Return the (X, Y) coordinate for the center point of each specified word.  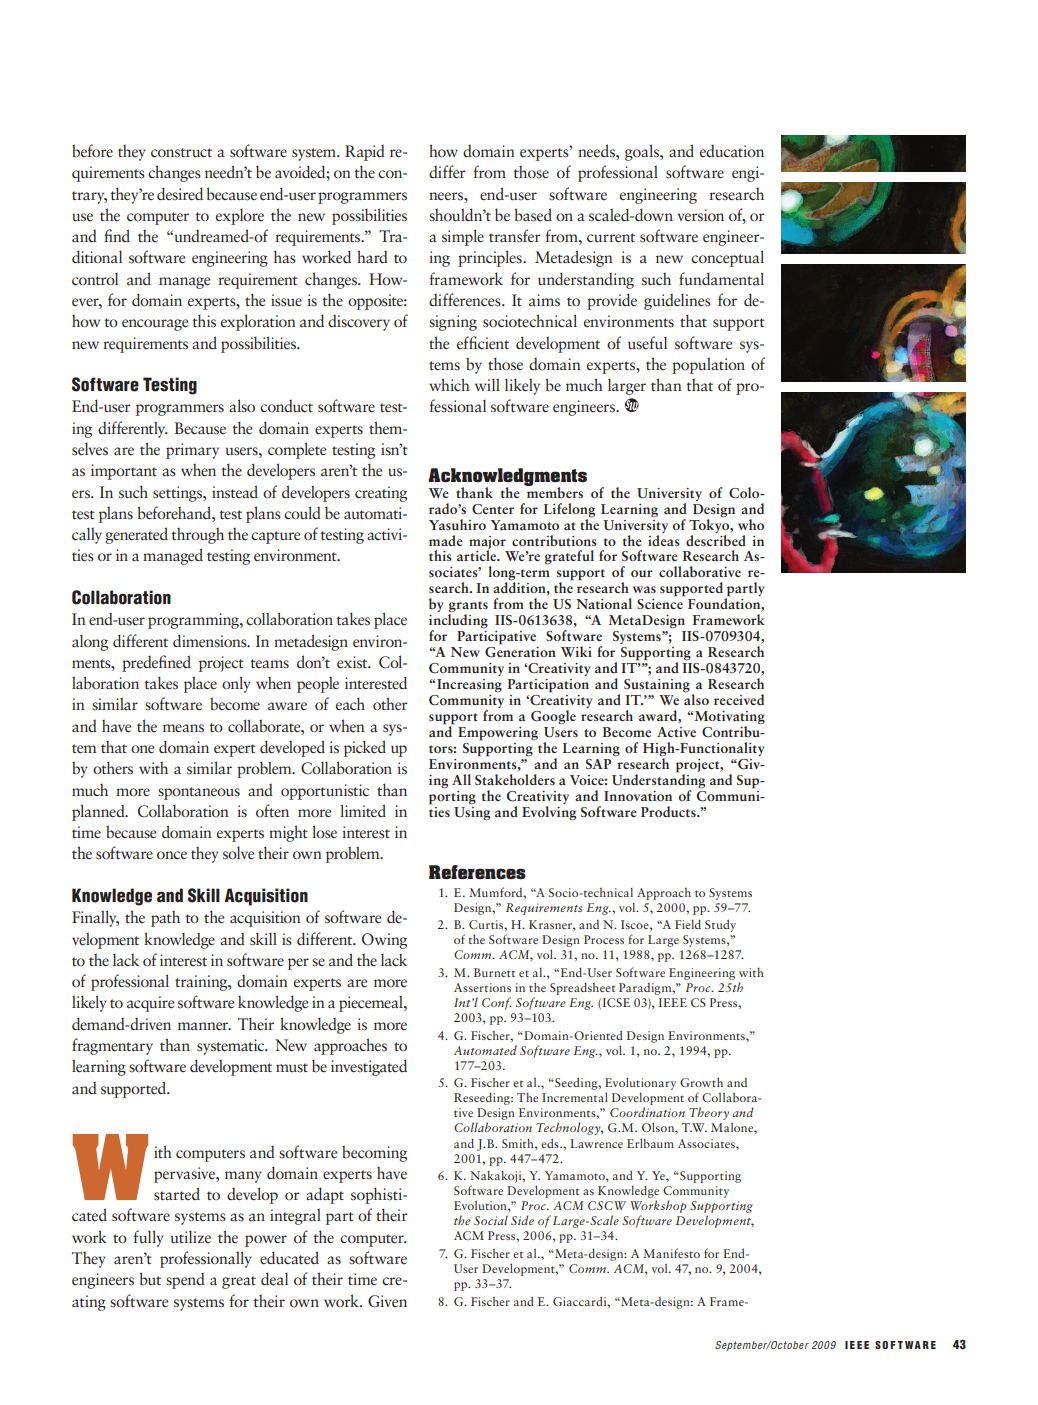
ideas (664, 539)
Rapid (365, 153)
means (183, 728)
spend (185, 1281)
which (449, 384)
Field (688, 924)
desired (180, 194)
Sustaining (657, 686)
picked (365, 748)
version (700, 215)
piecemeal (372, 1003)
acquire (150, 1004)
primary (192, 451)
